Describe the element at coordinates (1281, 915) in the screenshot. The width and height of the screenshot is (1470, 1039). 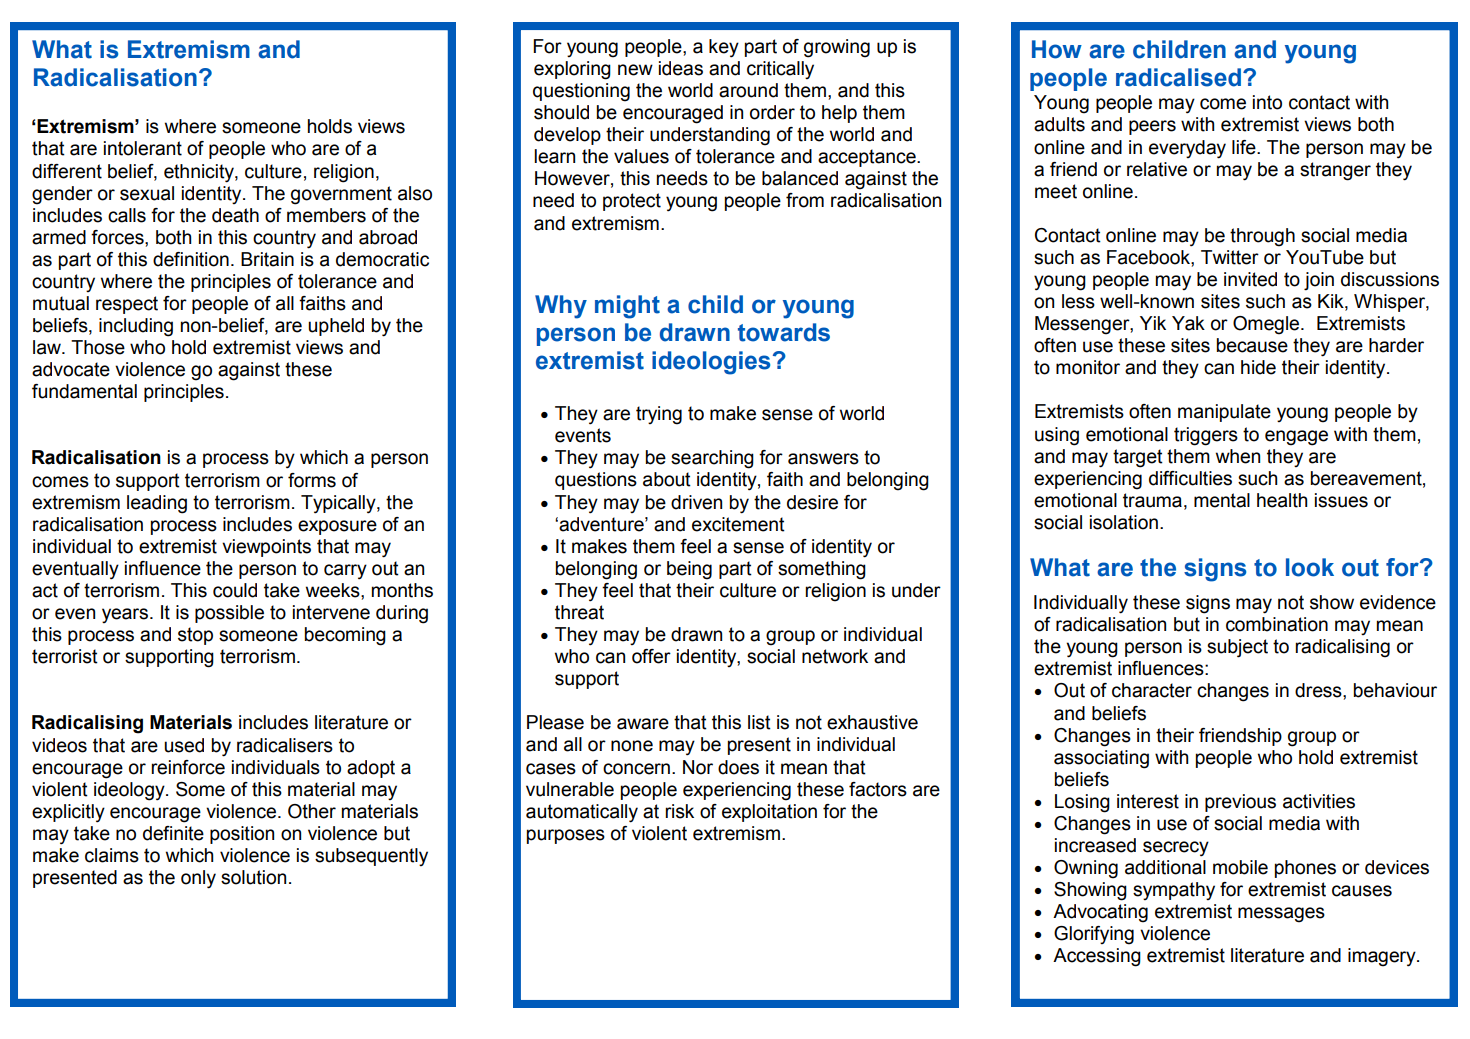
I see `messages` at that location.
